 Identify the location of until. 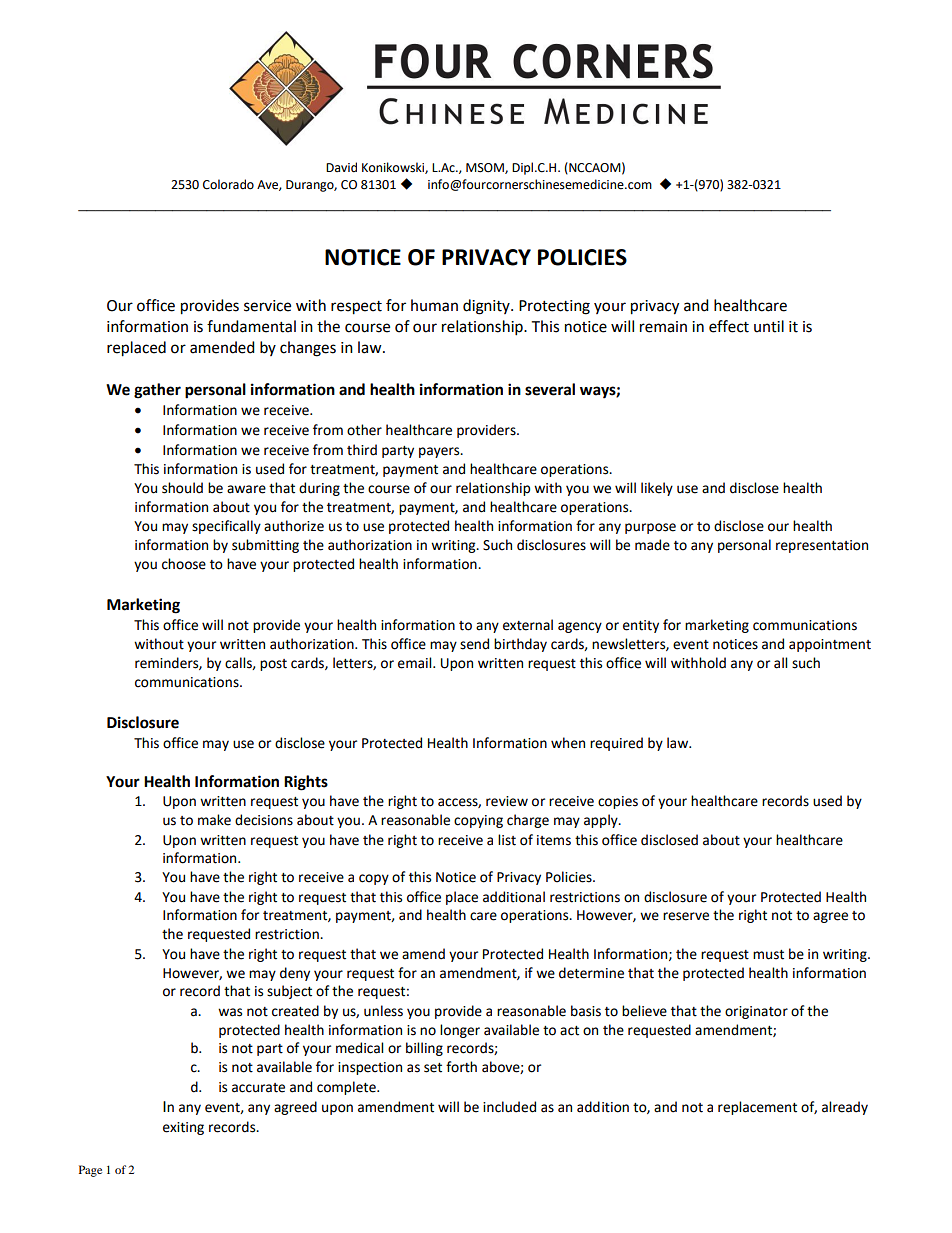
(769, 326).
